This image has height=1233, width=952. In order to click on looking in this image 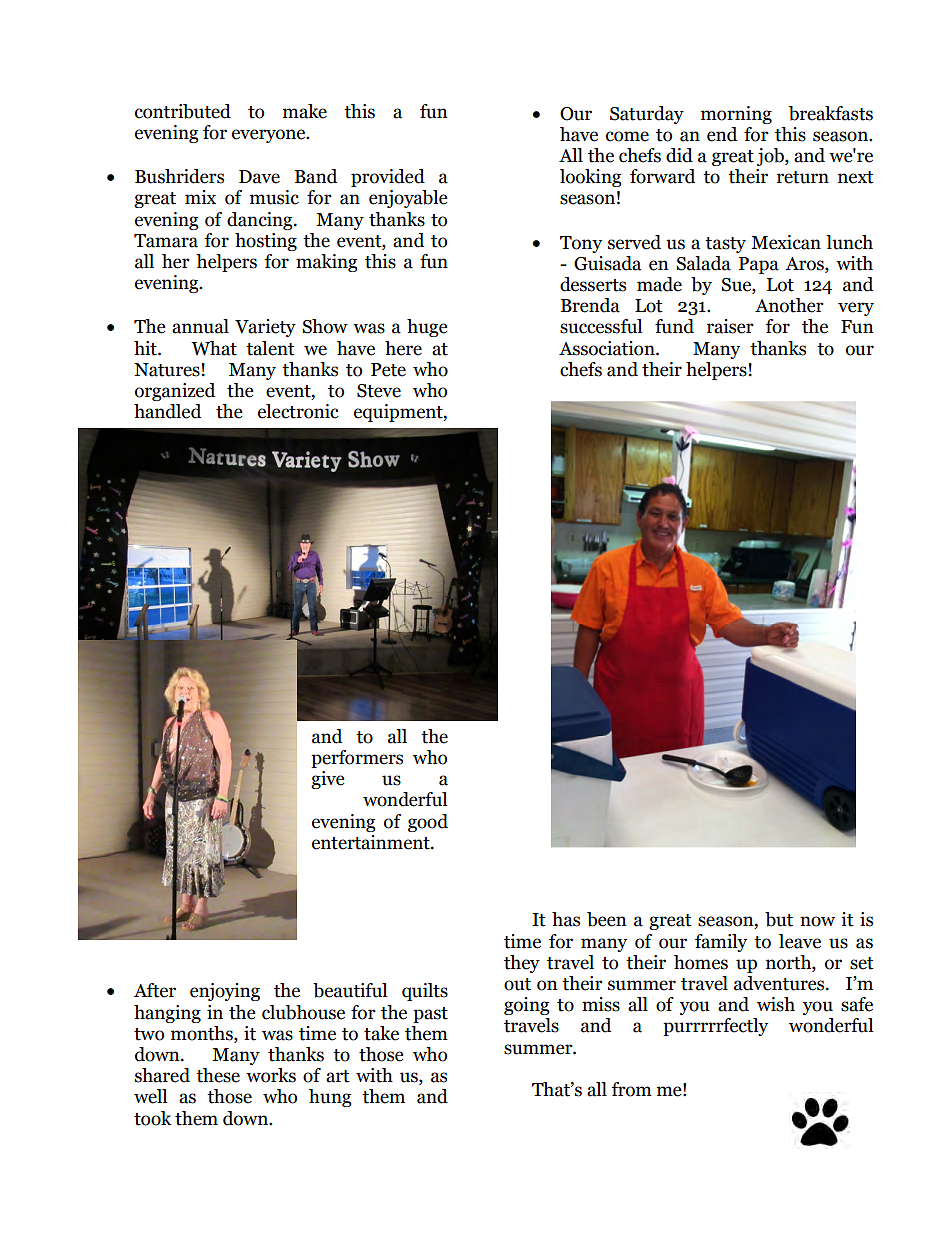, I will do `click(591, 178)`.
